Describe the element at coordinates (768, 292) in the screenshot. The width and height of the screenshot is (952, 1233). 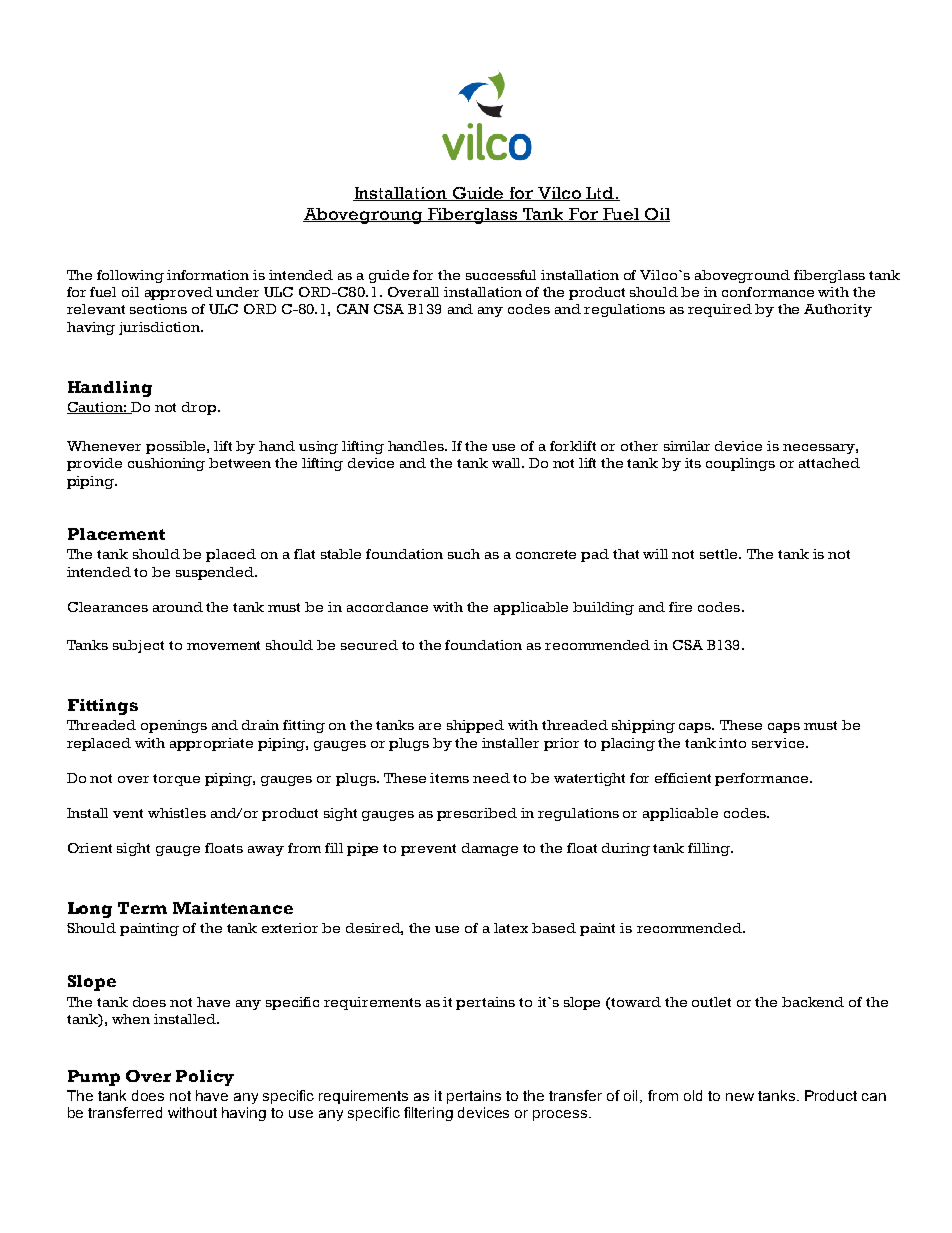
I see `conformance` at that location.
